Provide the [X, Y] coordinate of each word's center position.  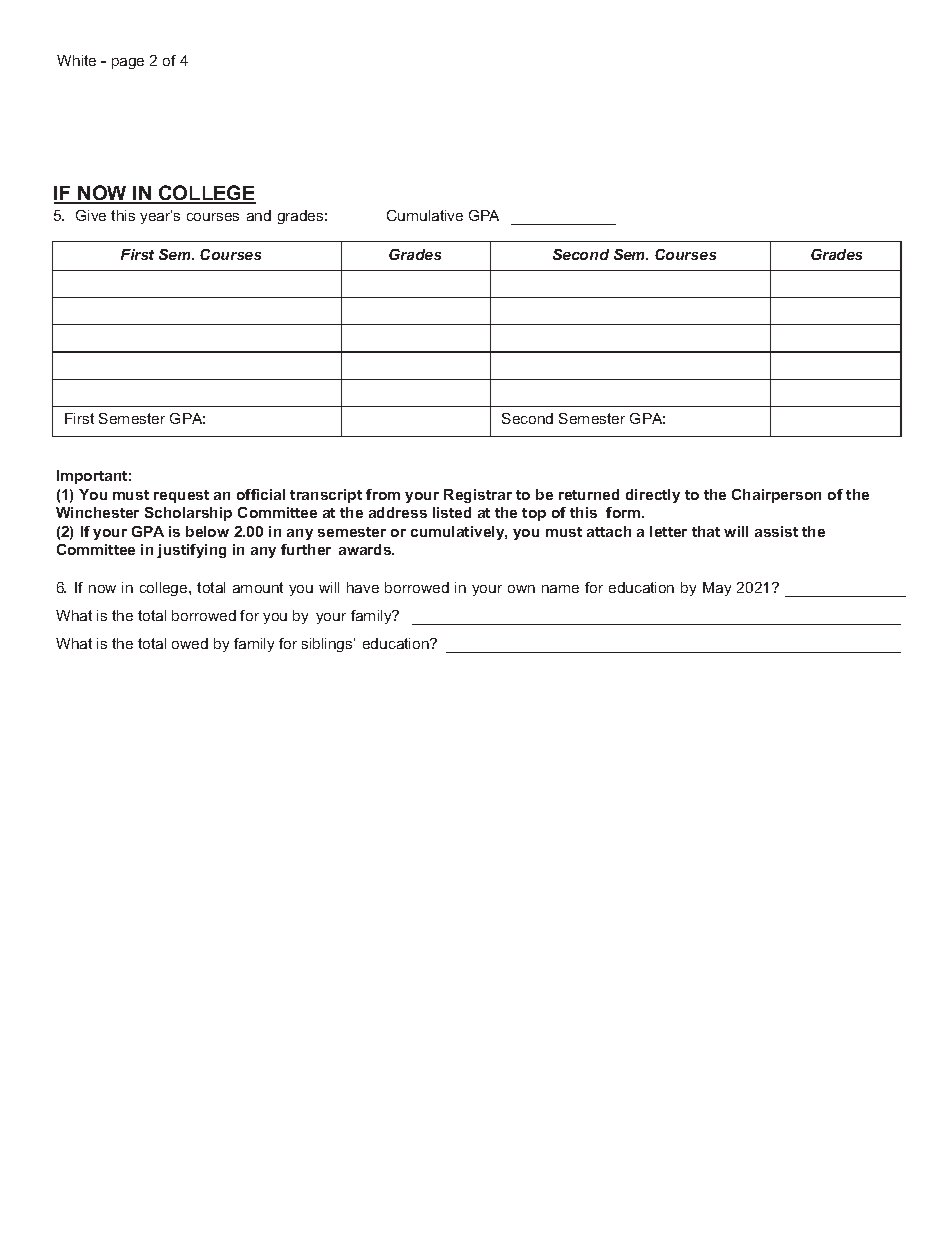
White [76, 60]
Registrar [478, 496]
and [259, 215]
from [383, 494]
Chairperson [776, 496]
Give [91, 215]
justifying [191, 551]
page [128, 63]
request [181, 496]
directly [653, 496]
